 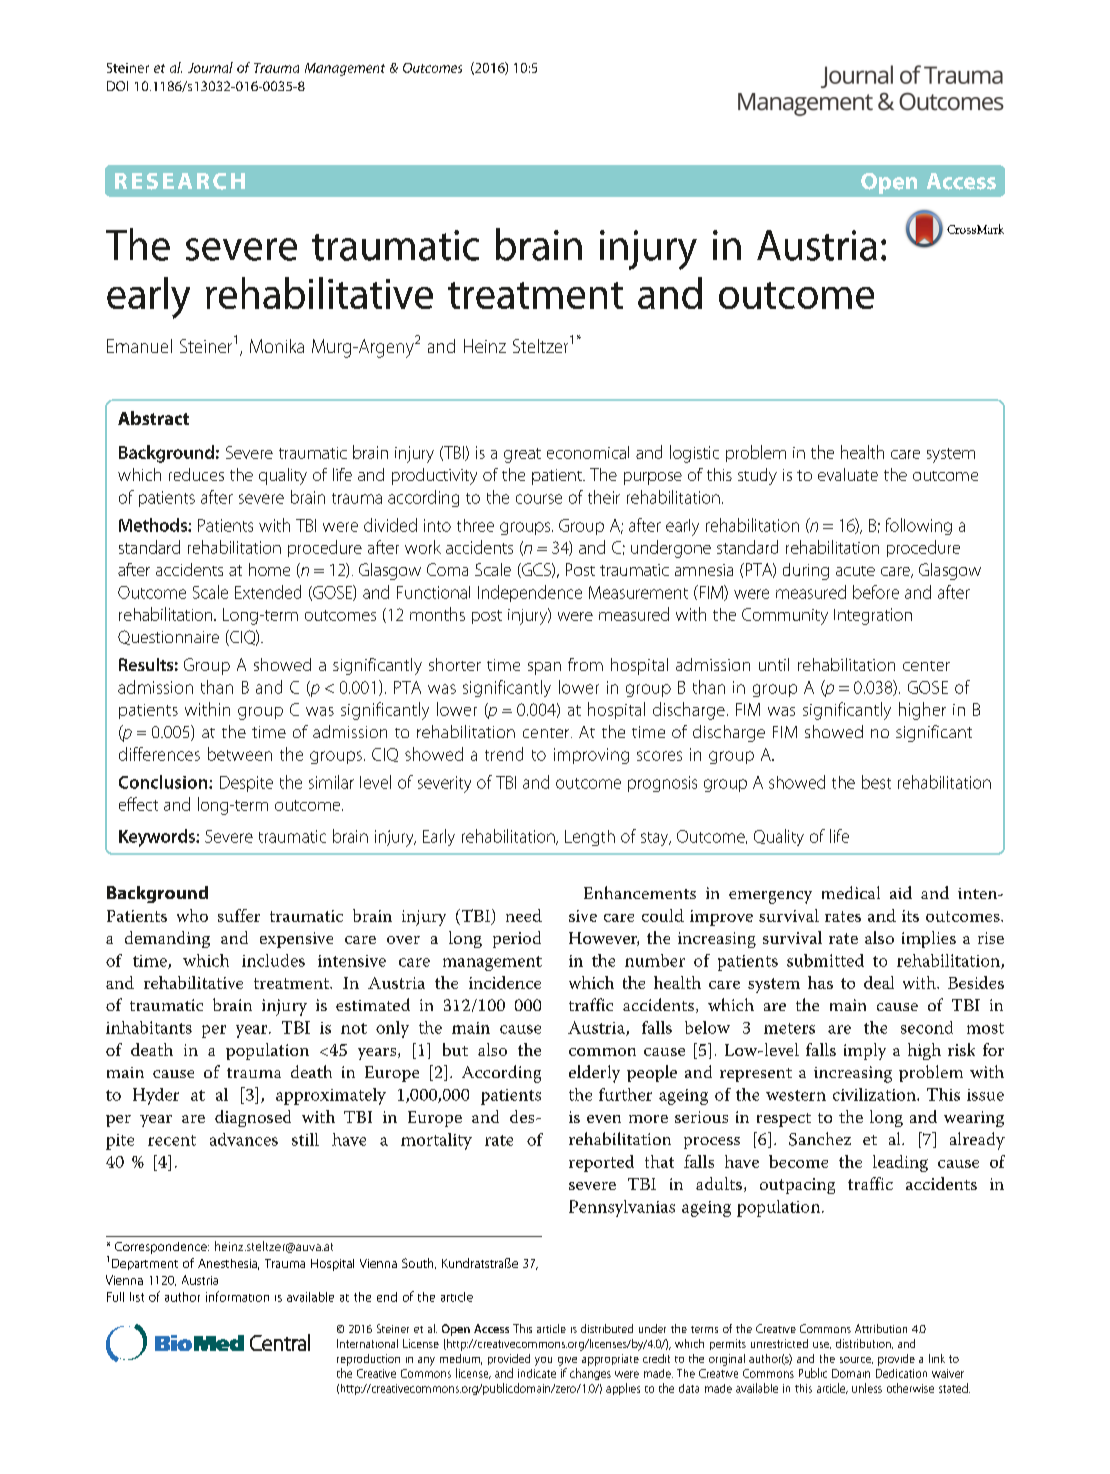 I want to click on Monika, so click(x=277, y=346).
